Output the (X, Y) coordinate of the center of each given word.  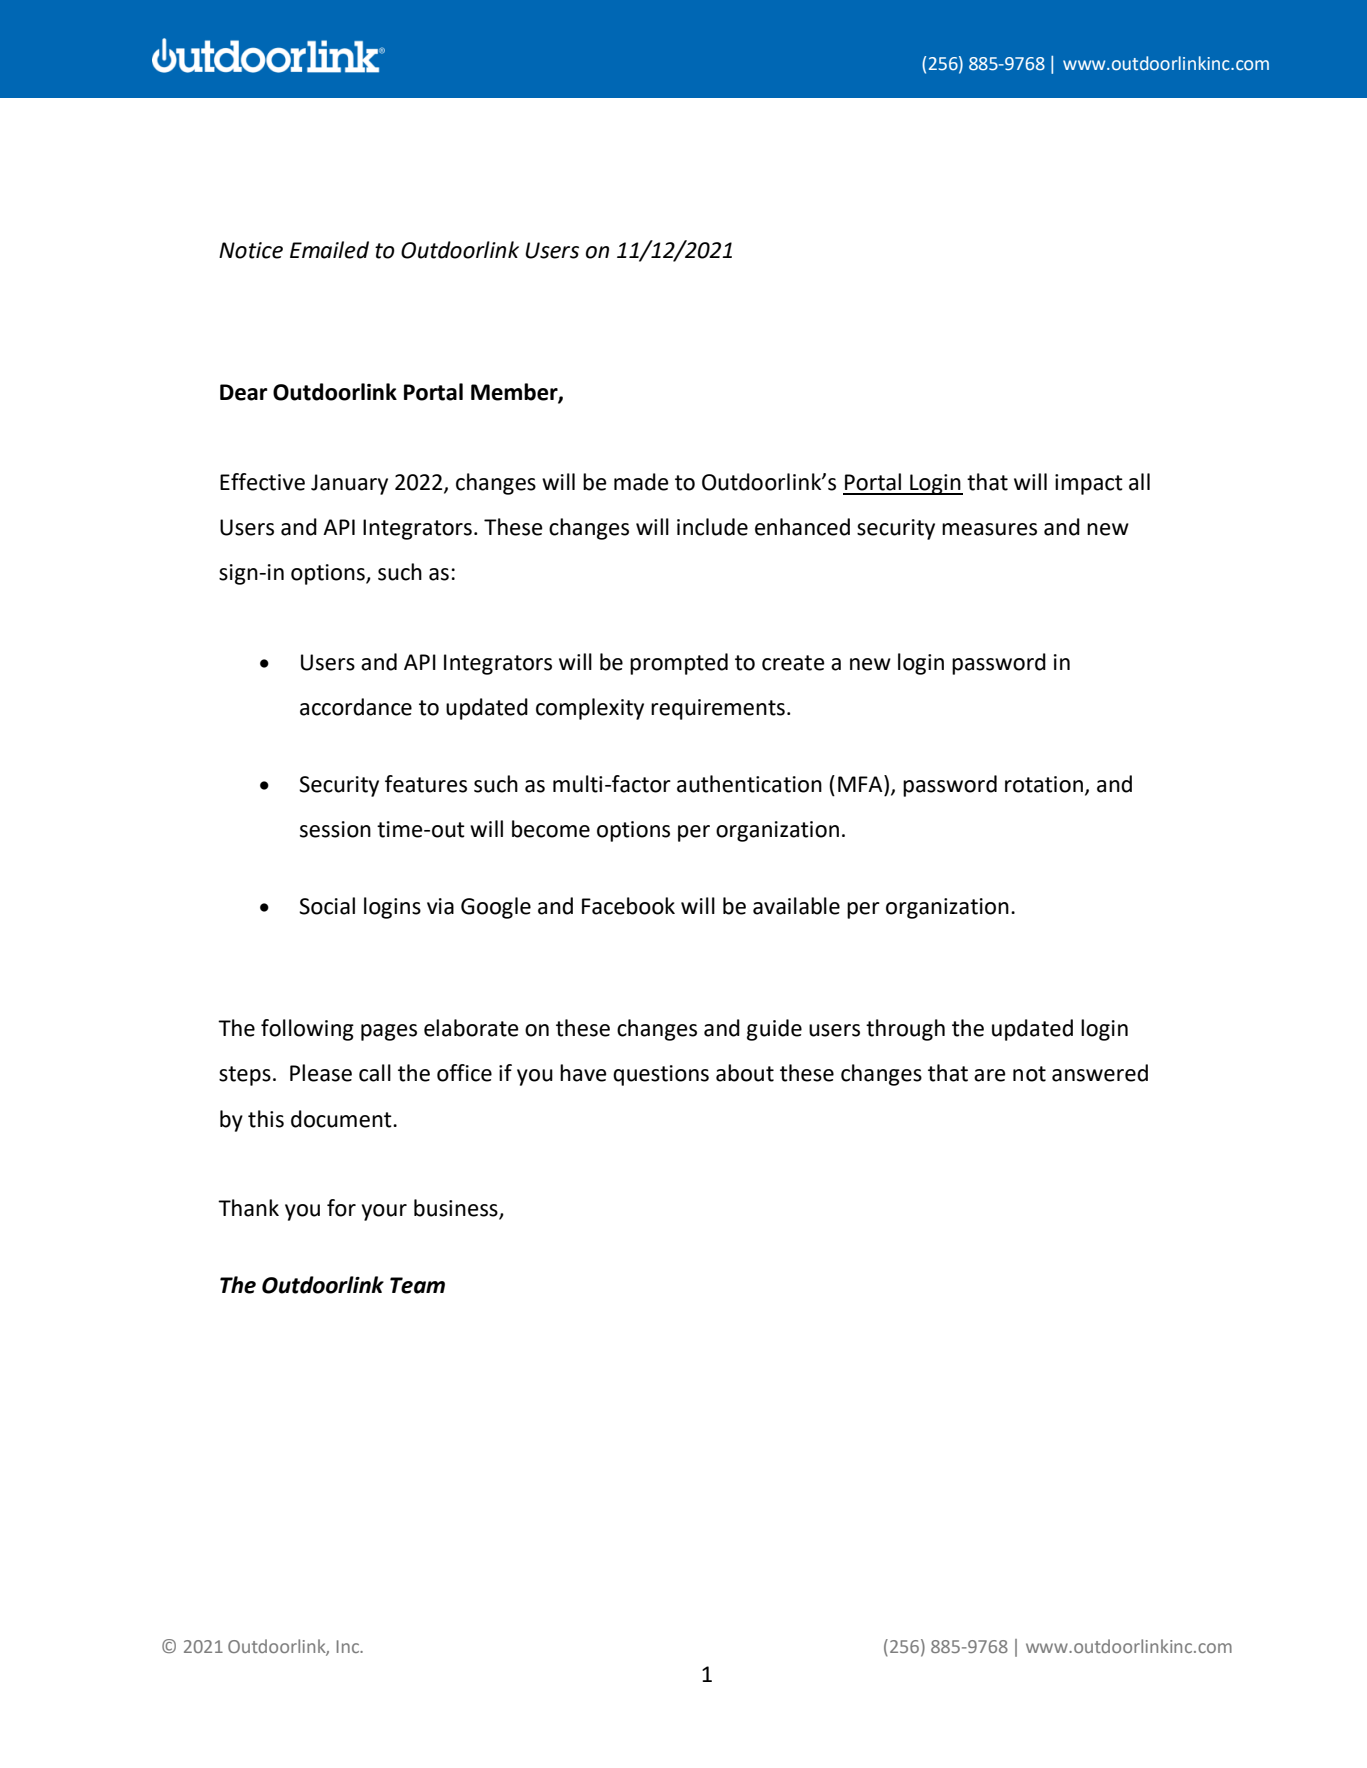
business (457, 1209)
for (341, 1208)
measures (989, 529)
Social (327, 906)
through (905, 1030)
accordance (356, 707)
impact (1089, 484)
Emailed (329, 250)
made (641, 482)
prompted (679, 664)
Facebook (628, 906)
